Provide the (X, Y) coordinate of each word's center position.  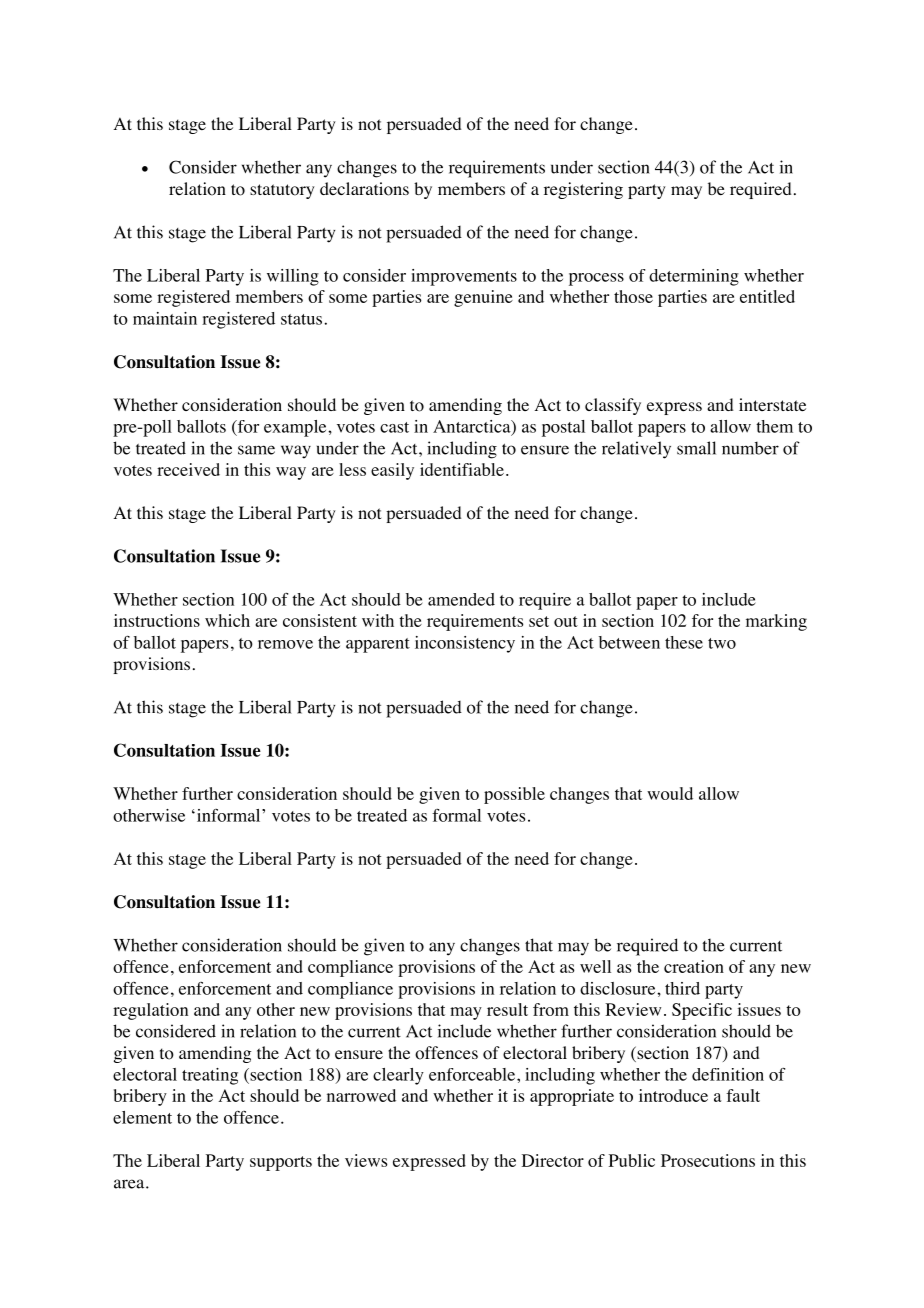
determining (694, 277)
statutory (282, 191)
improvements (464, 277)
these (684, 642)
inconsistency (465, 644)
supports (281, 1163)
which (227, 620)
